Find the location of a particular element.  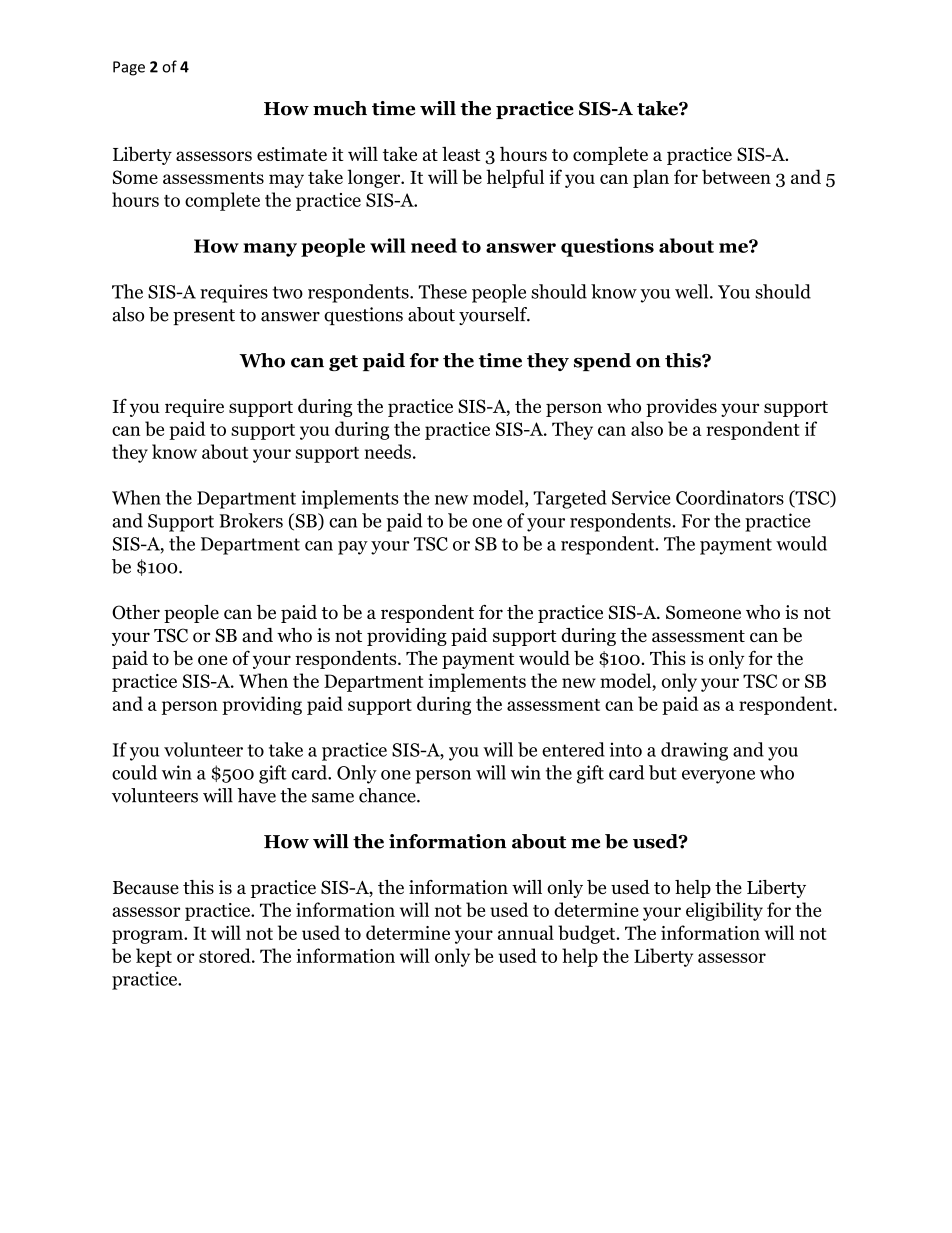

These is located at coordinates (443, 291).
